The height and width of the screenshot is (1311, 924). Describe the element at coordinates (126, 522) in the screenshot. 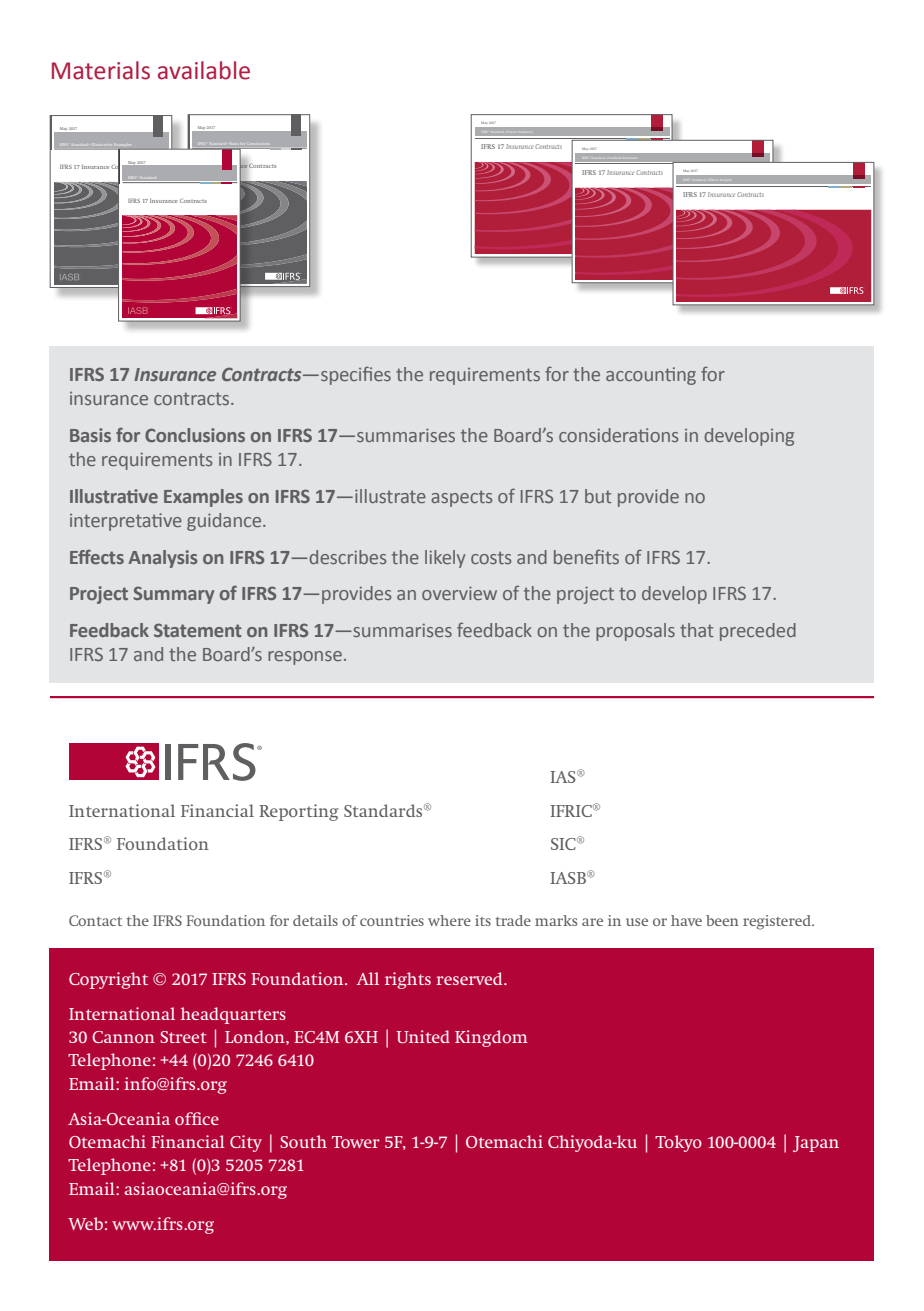

I see `interpretative` at that location.
